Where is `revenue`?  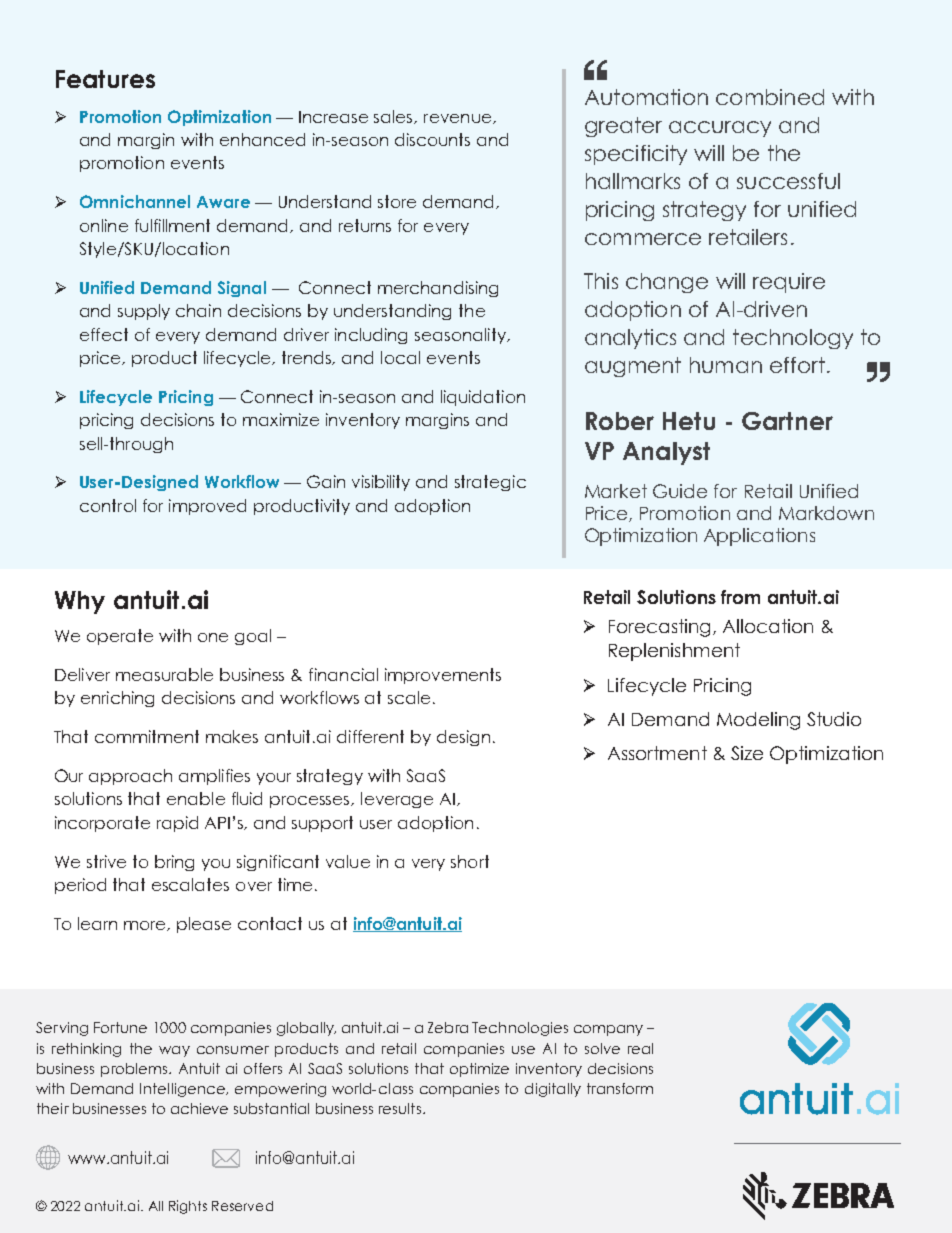
revenue is located at coordinates (459, 119).
